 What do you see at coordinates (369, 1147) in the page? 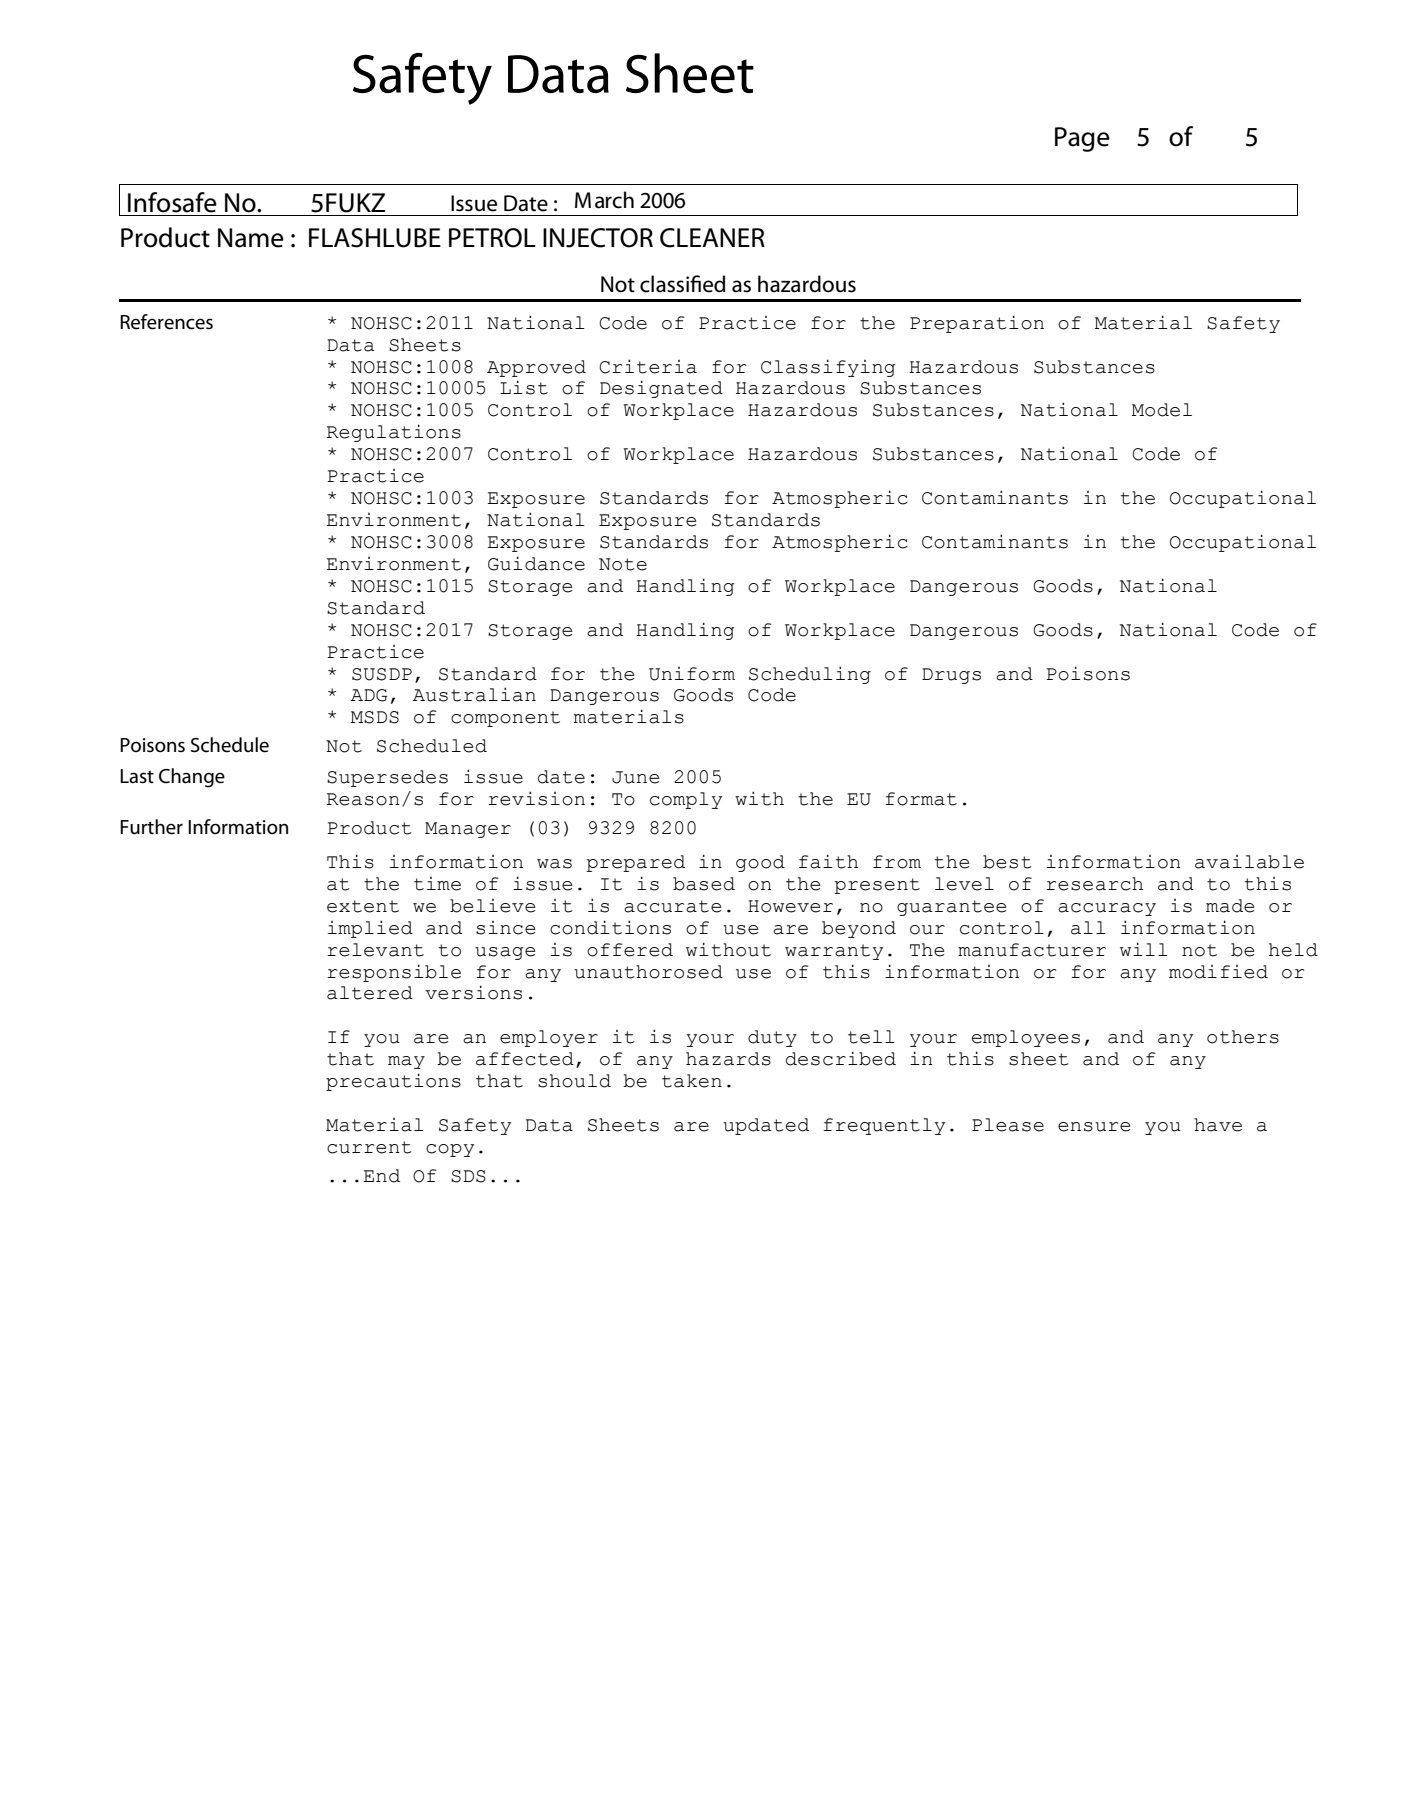
I see `current` at bounding box center [369, 1147].
